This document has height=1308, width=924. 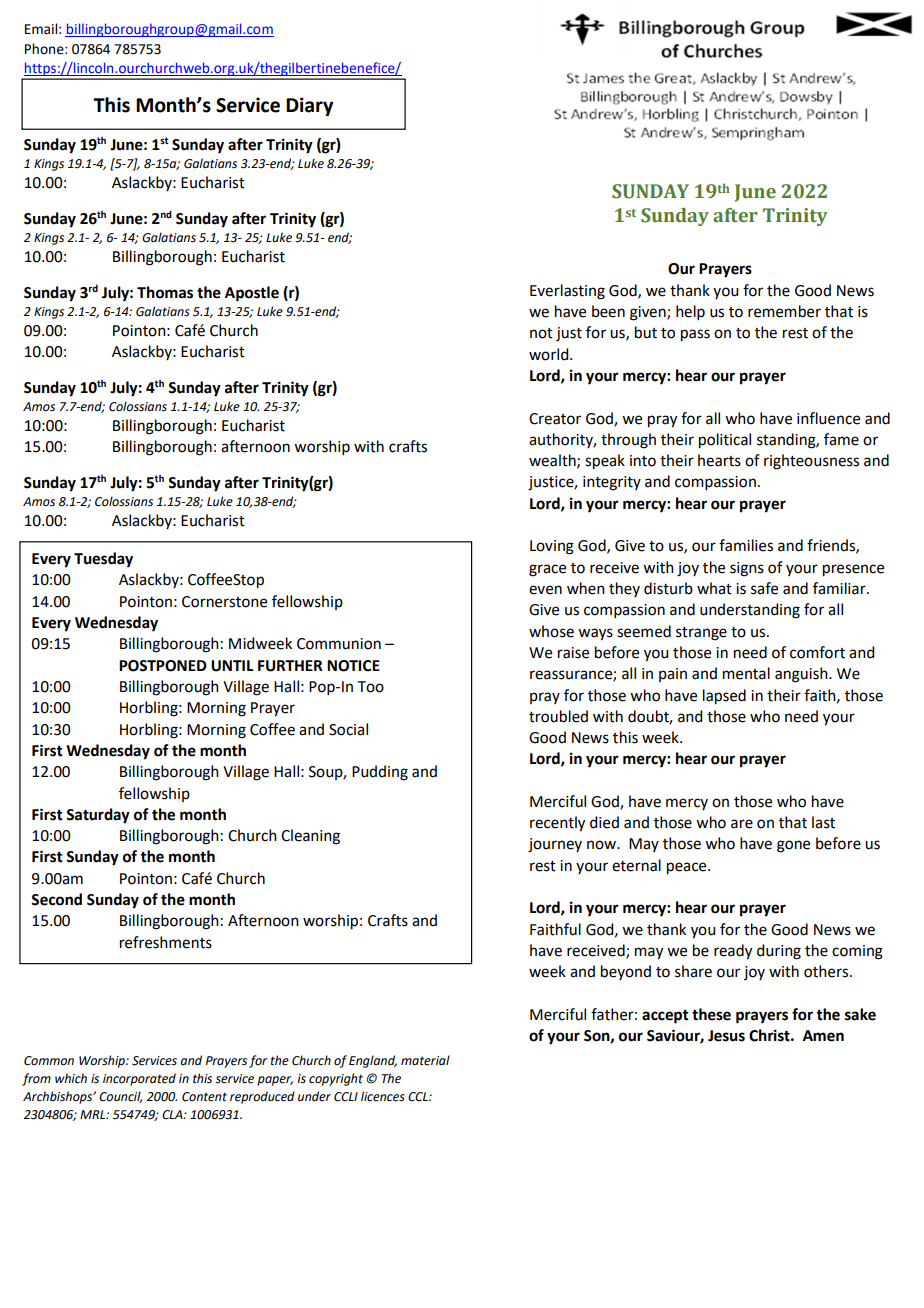 I want to click on Phone, so click(x=45, y=49).
